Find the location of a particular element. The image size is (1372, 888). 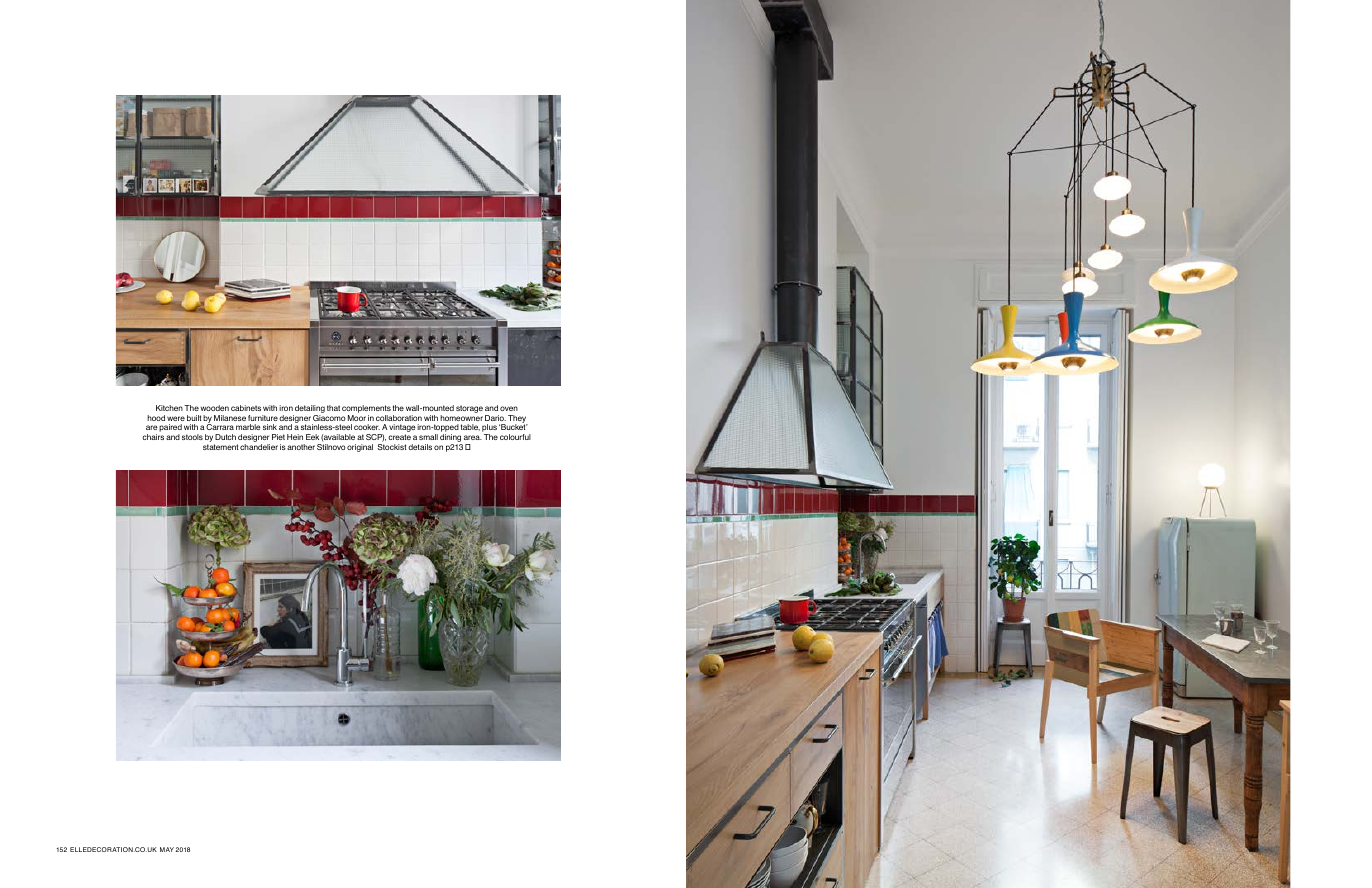

area is located at coordinates (473, 437).
